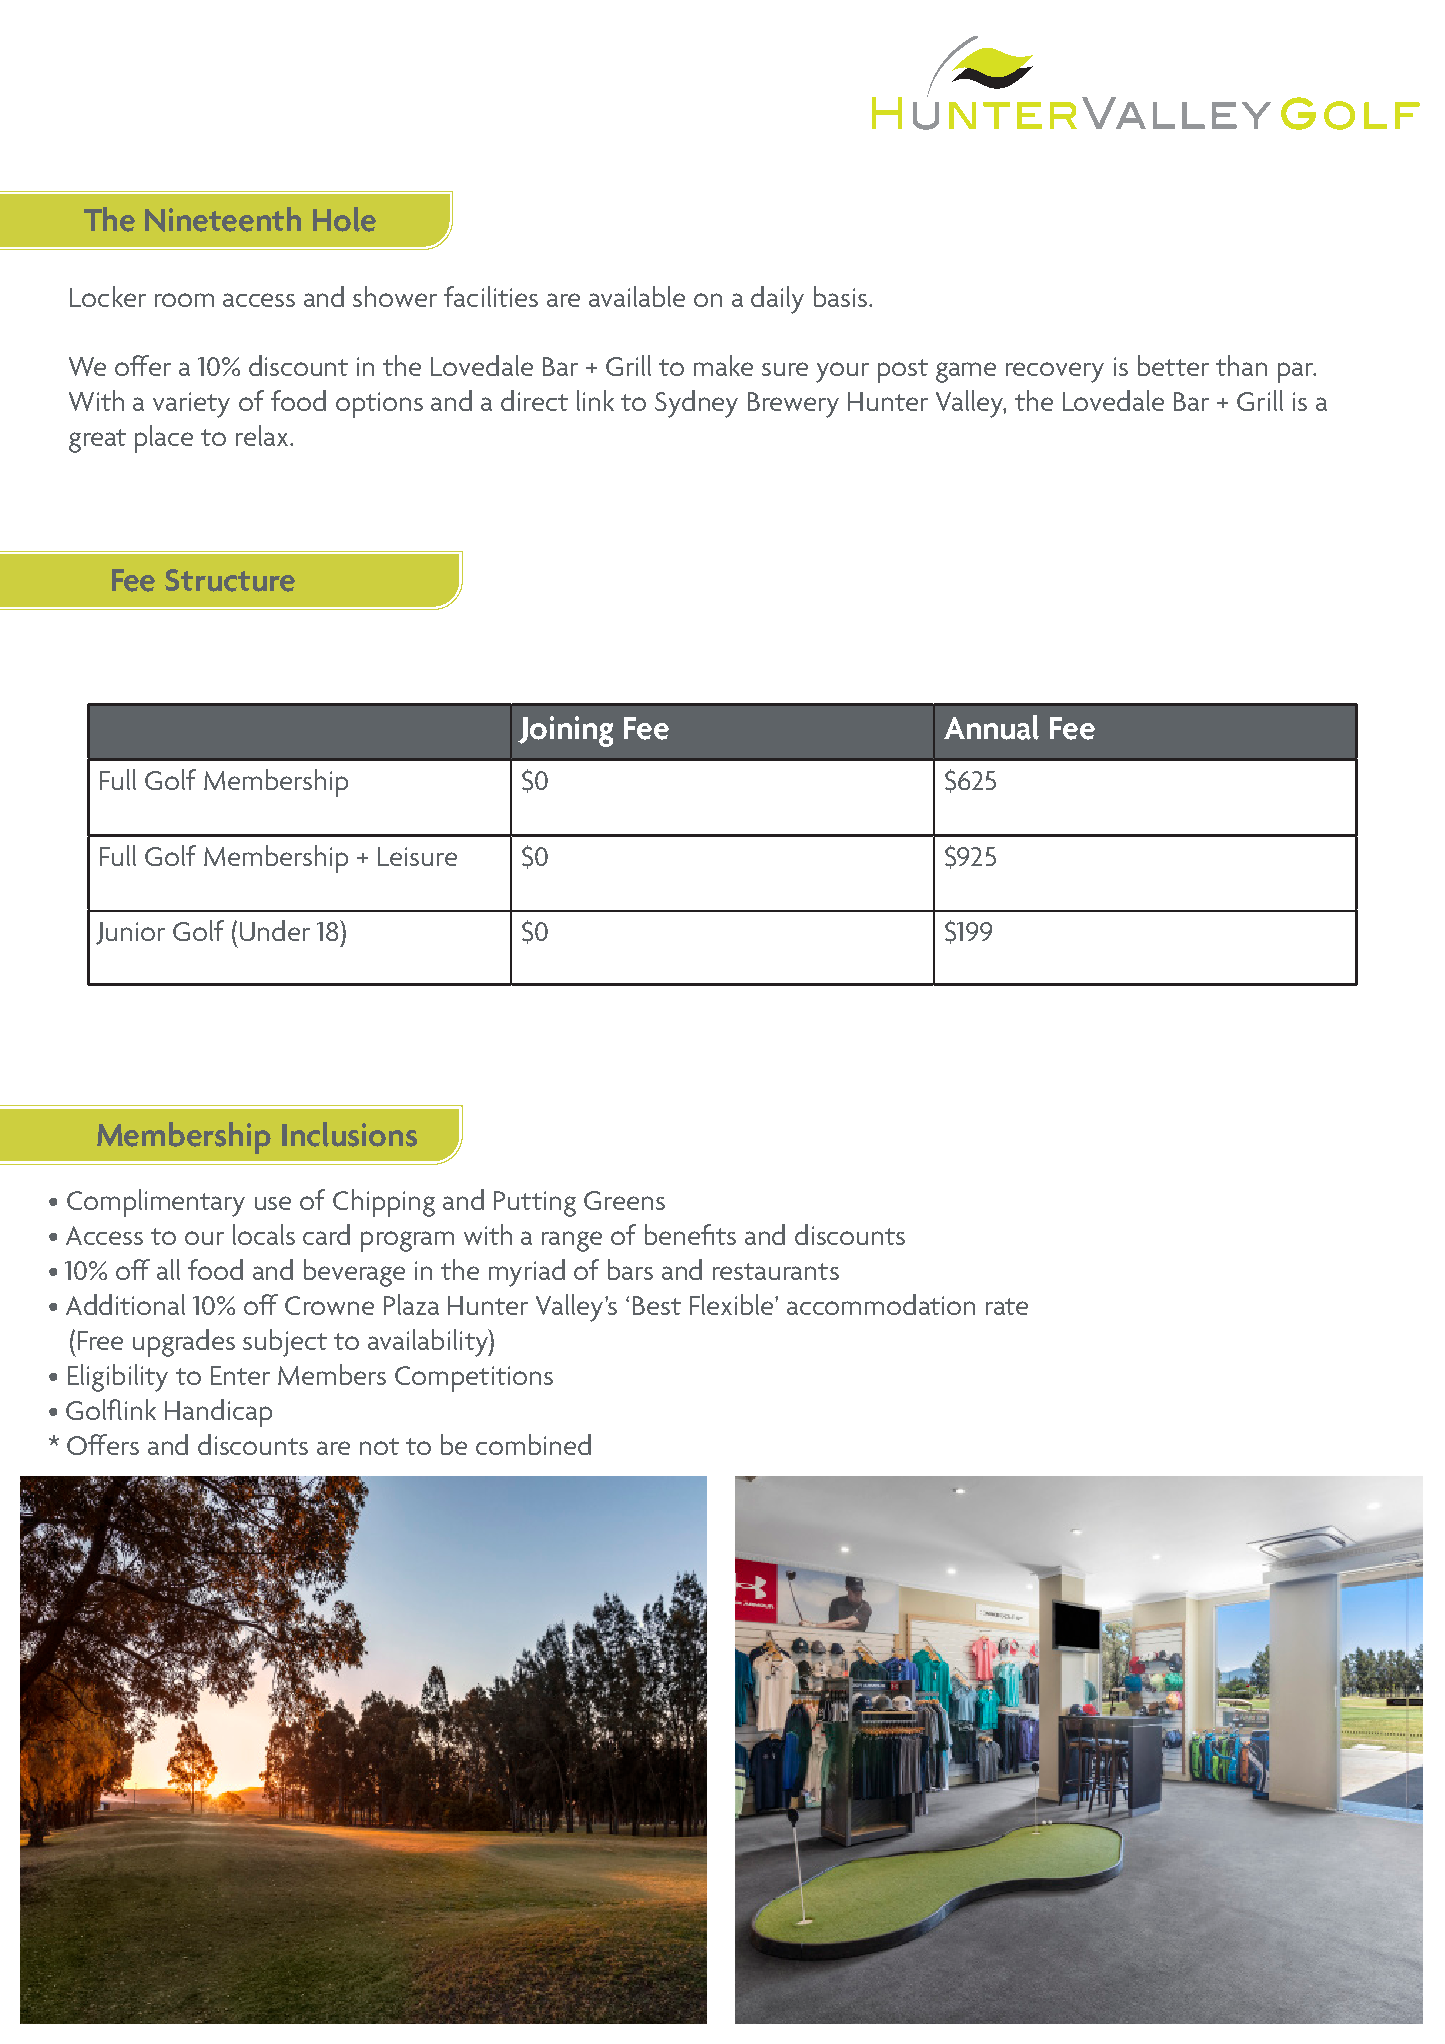 The height and width of the screenshot is (2044, 1445). I want to click on combined, so click(533, 1444).
